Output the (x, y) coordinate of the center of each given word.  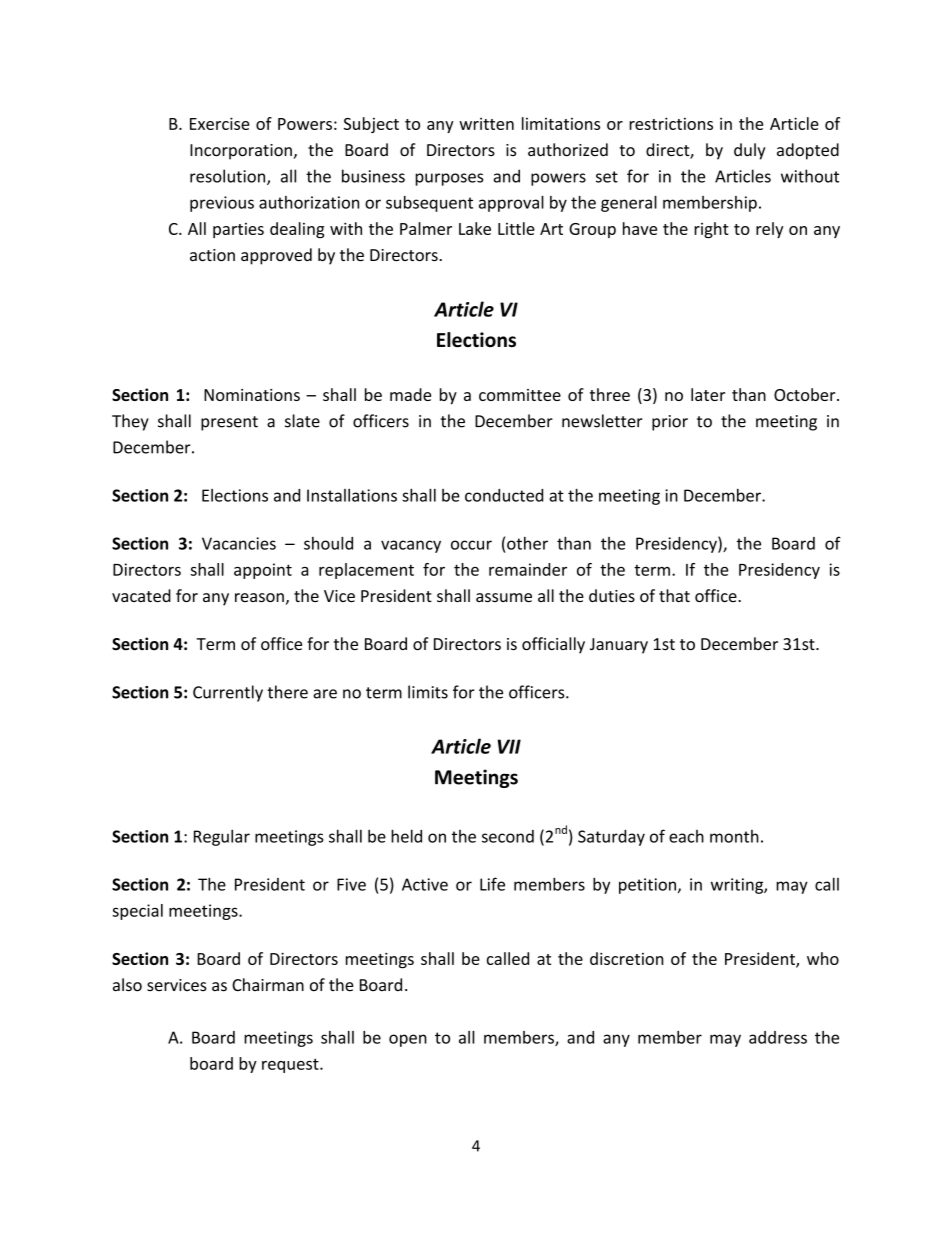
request (291, 1065)
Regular (222, 837)
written (486, 124)
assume (504, 597)
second (508, 836)
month (734, 836)
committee (520, 395)
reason (259, 597)
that (674, 595)
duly (750, 151)
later (708, 394)
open (408, 1040)
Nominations (252, 395)
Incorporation (241, 152)
